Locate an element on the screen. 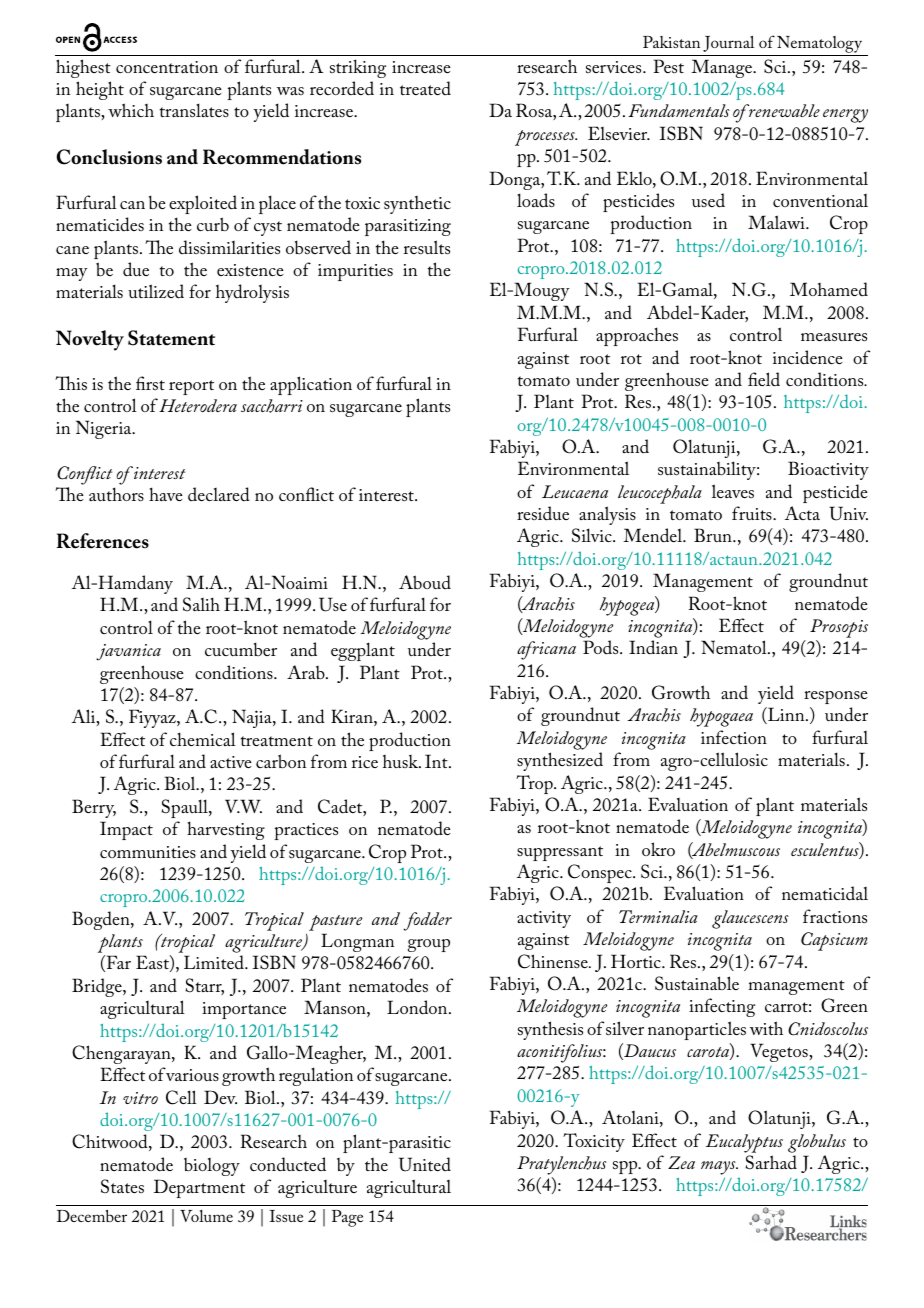 The height and width of the screenshot is (1308, 924). mays is located at coordinates (719, 1168).
